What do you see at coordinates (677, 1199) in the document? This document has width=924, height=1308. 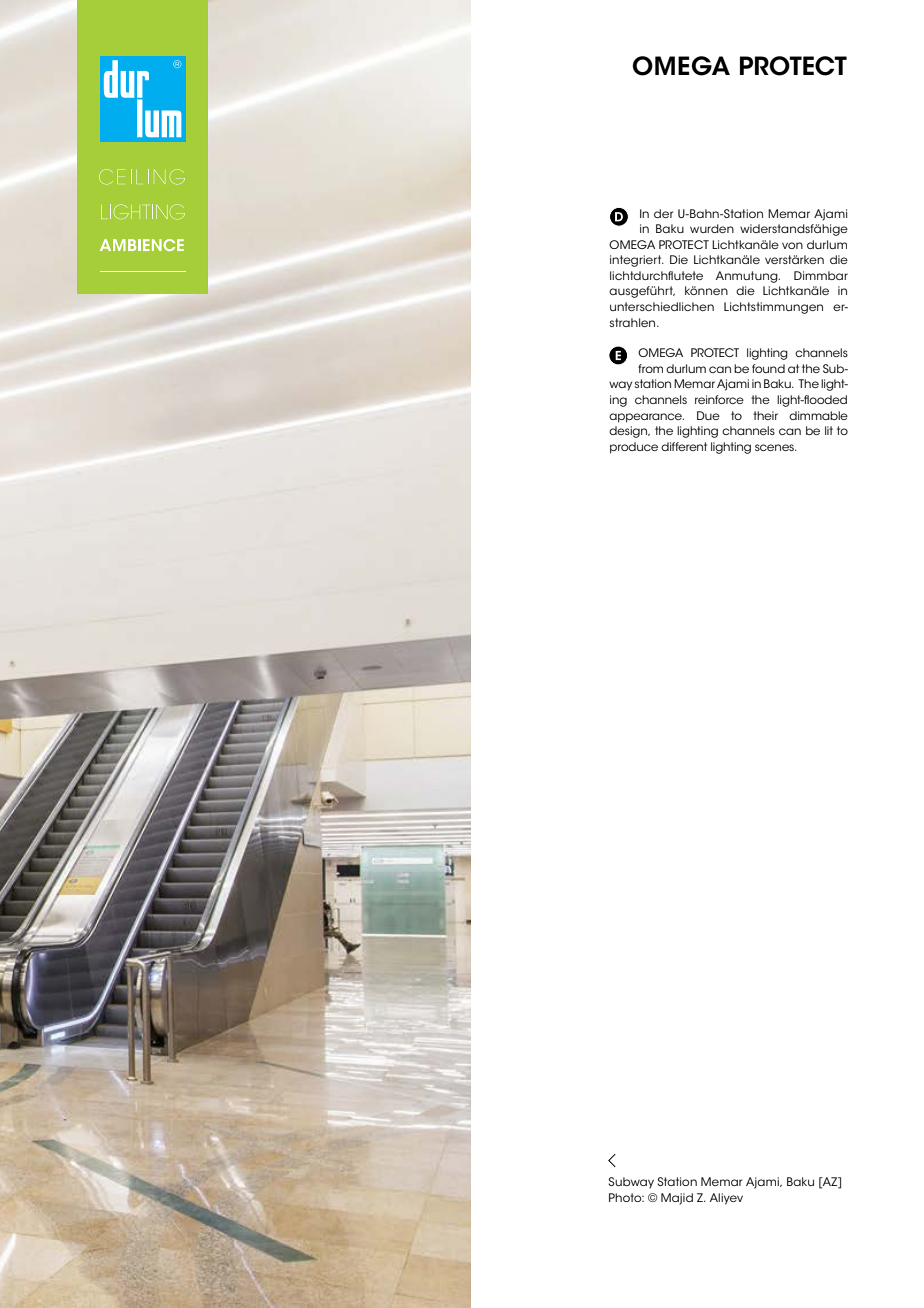 I see `Majid` at bounding box center [677, 1199].
